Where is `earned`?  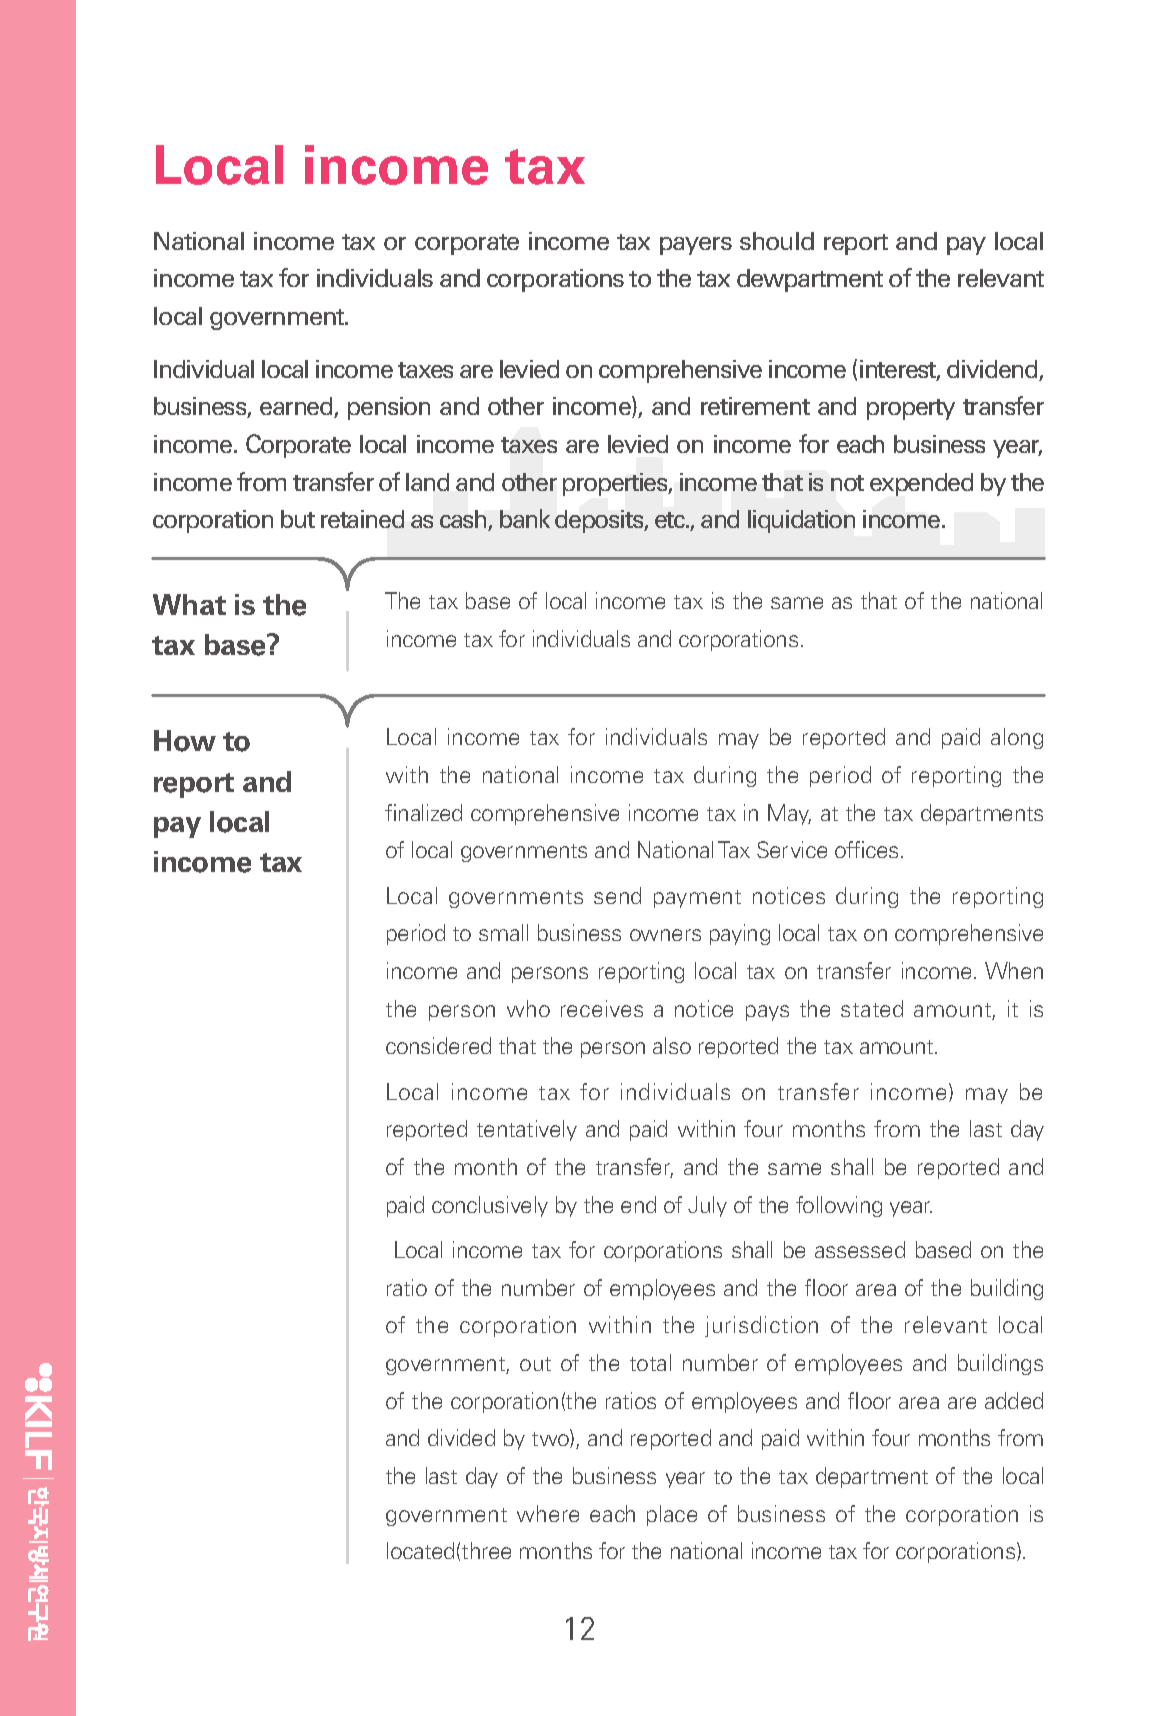
earned is located at coordinates (297, 407).
